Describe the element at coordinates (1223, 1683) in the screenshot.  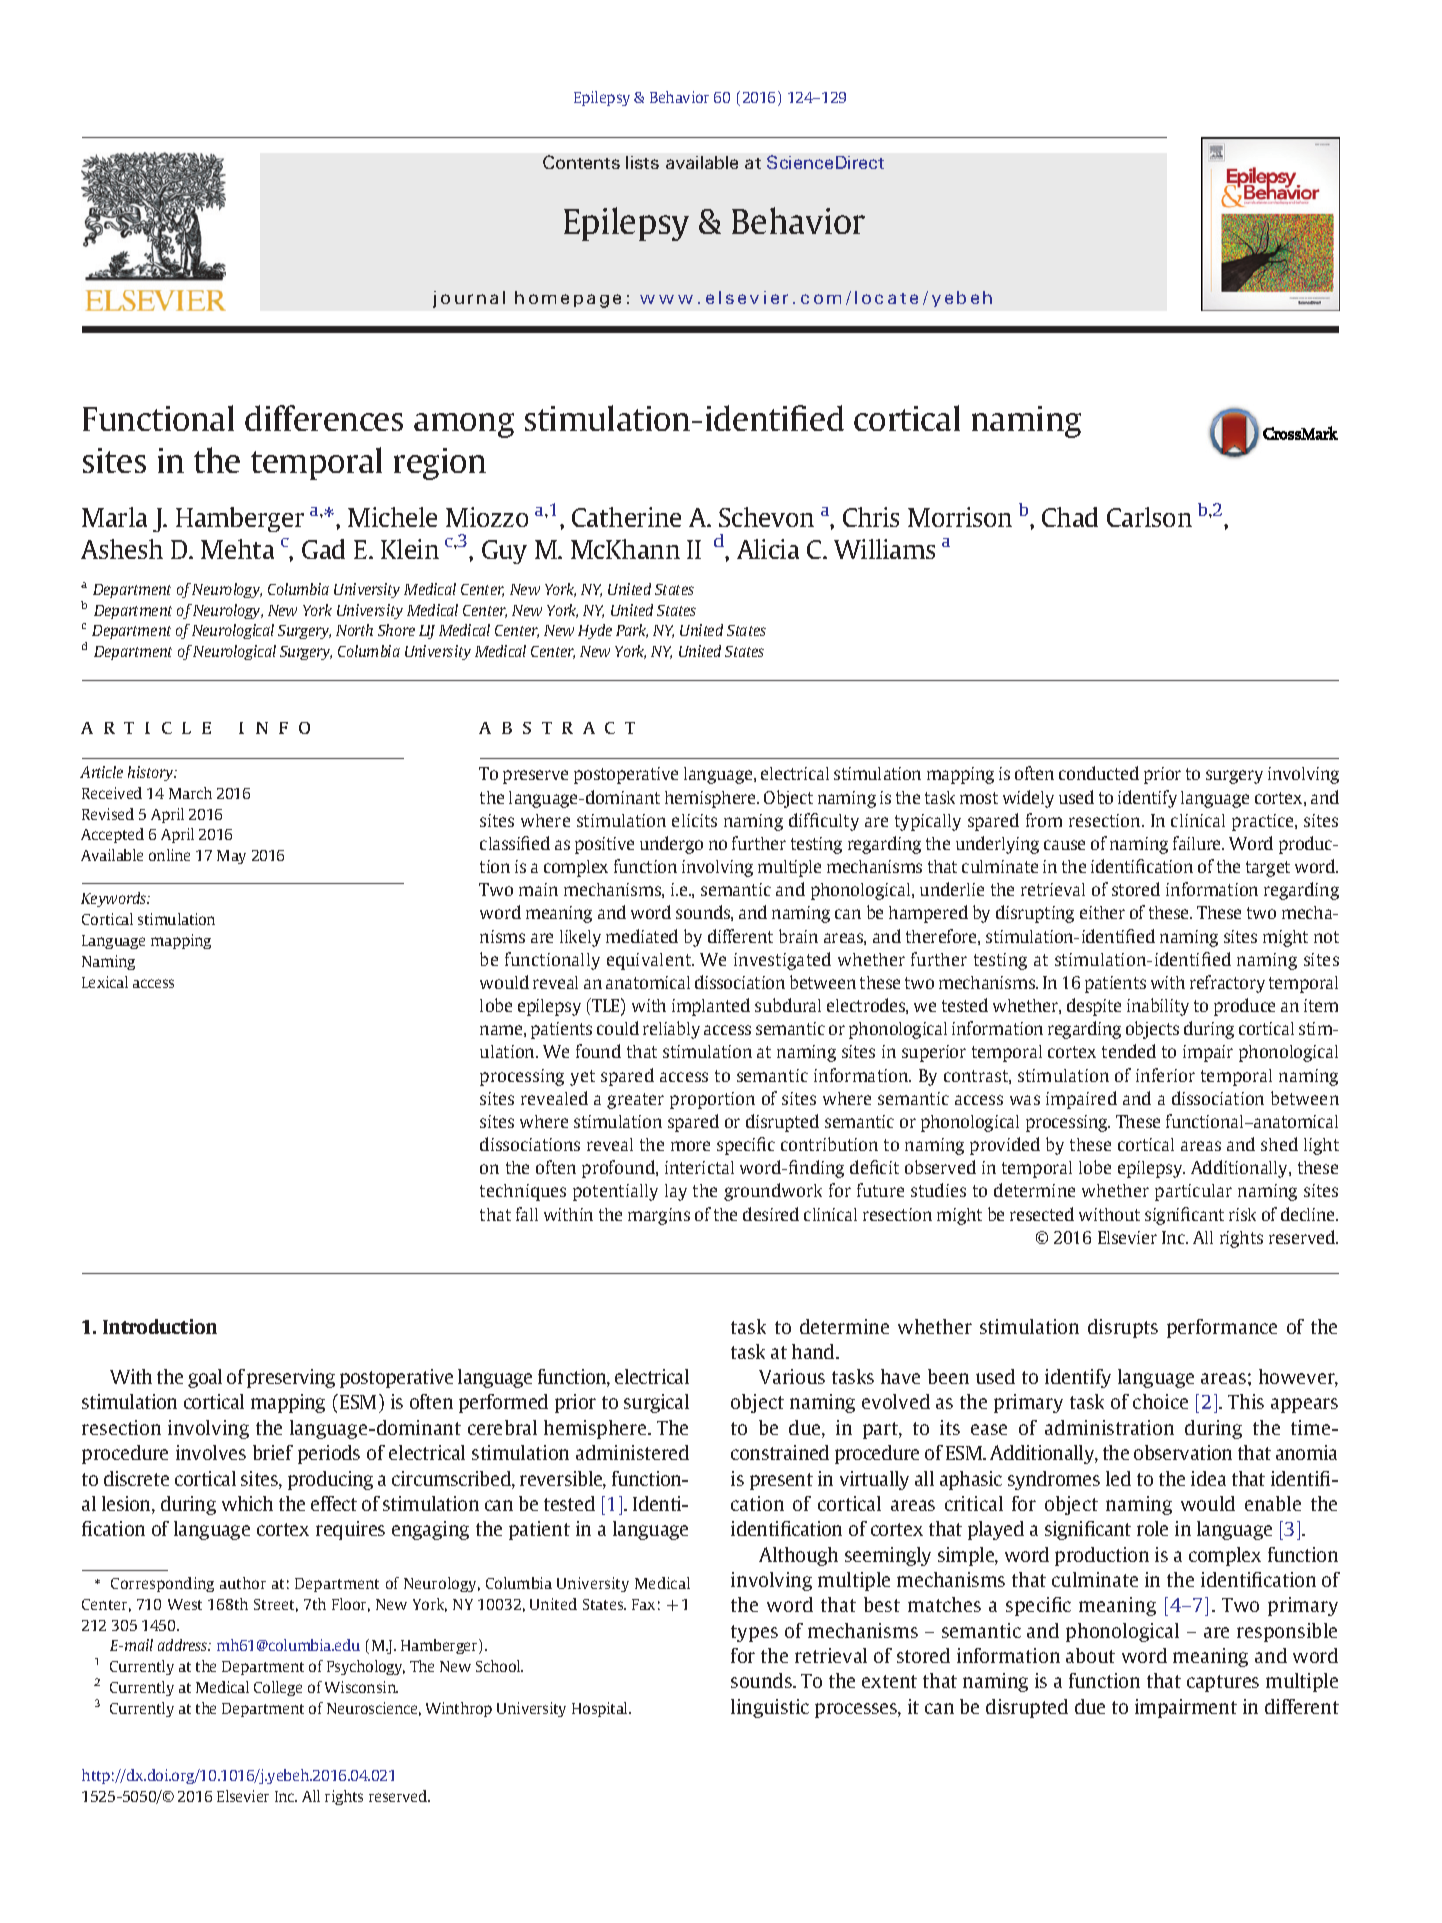
I see `captures` at that location.
